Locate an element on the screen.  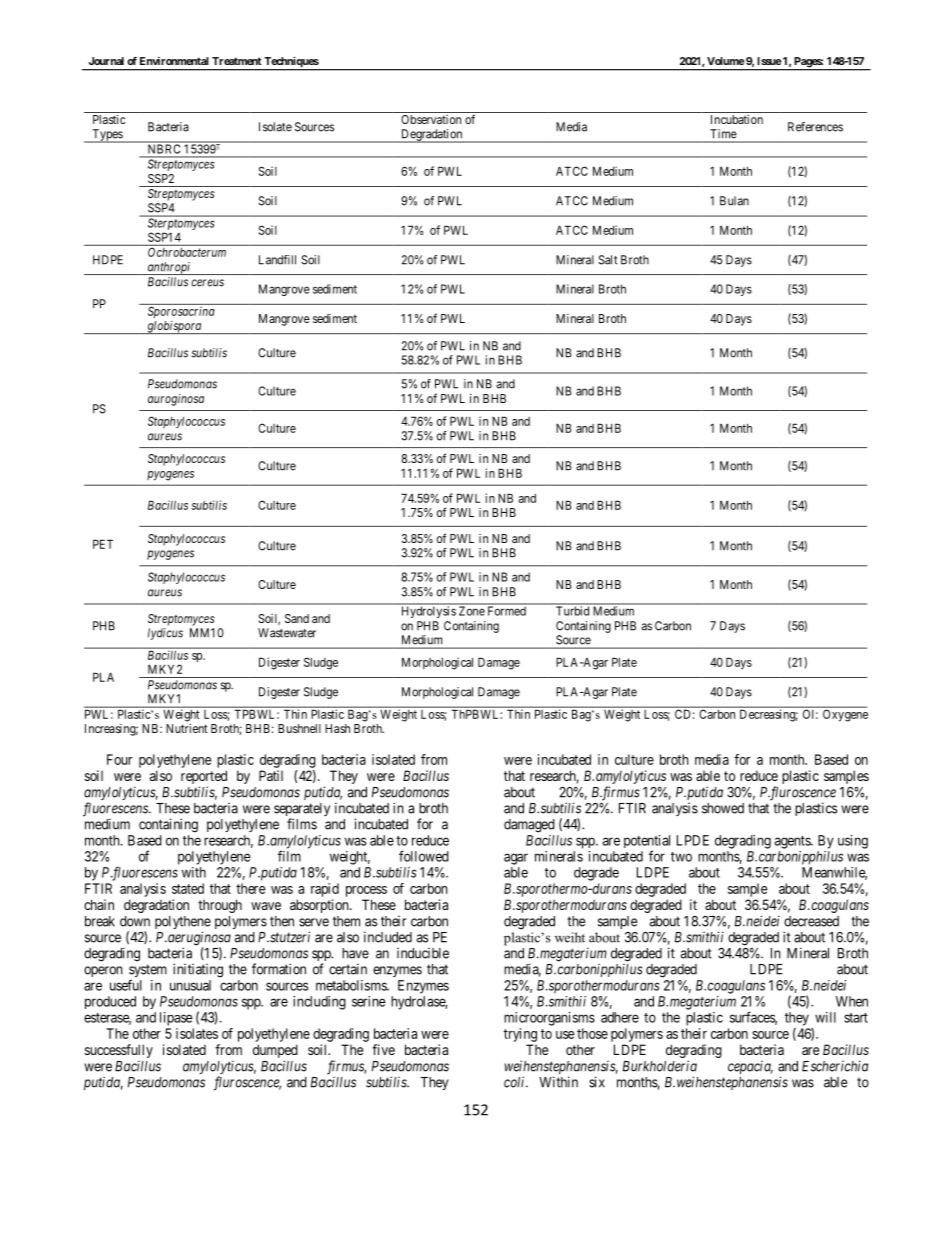
Issue is located at coordinates (769, 61).
